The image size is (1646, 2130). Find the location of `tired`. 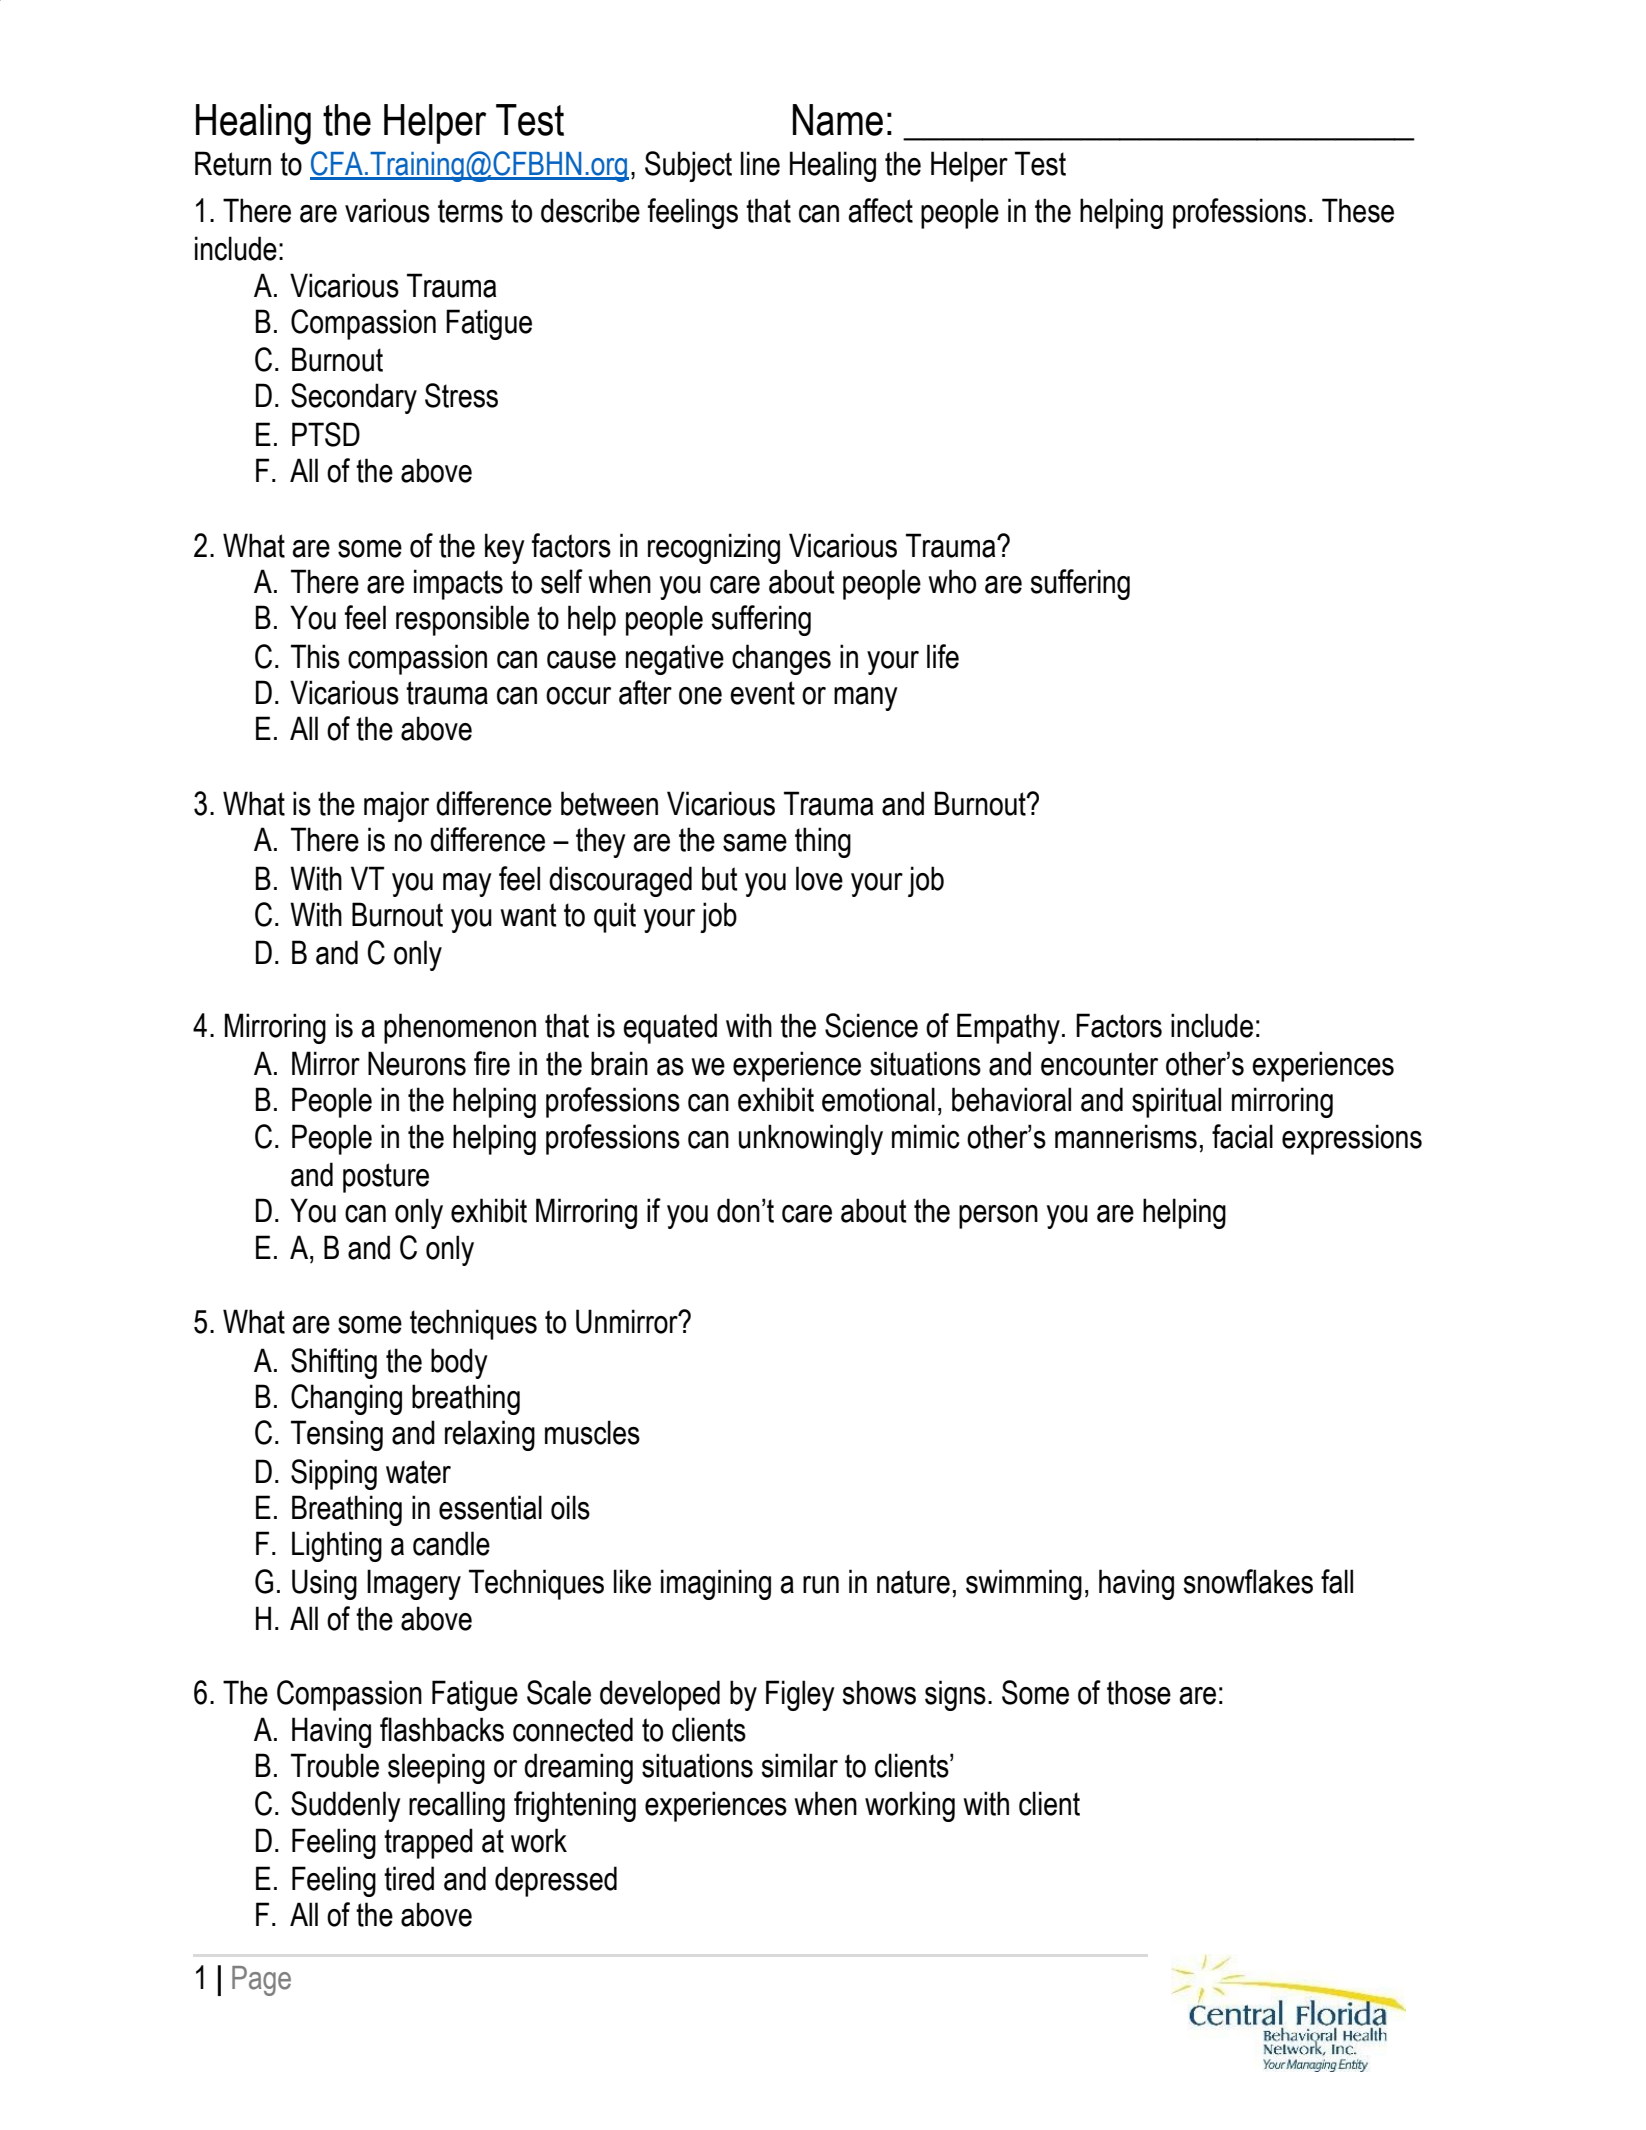

tired is located at coordinates (409, 1878).
